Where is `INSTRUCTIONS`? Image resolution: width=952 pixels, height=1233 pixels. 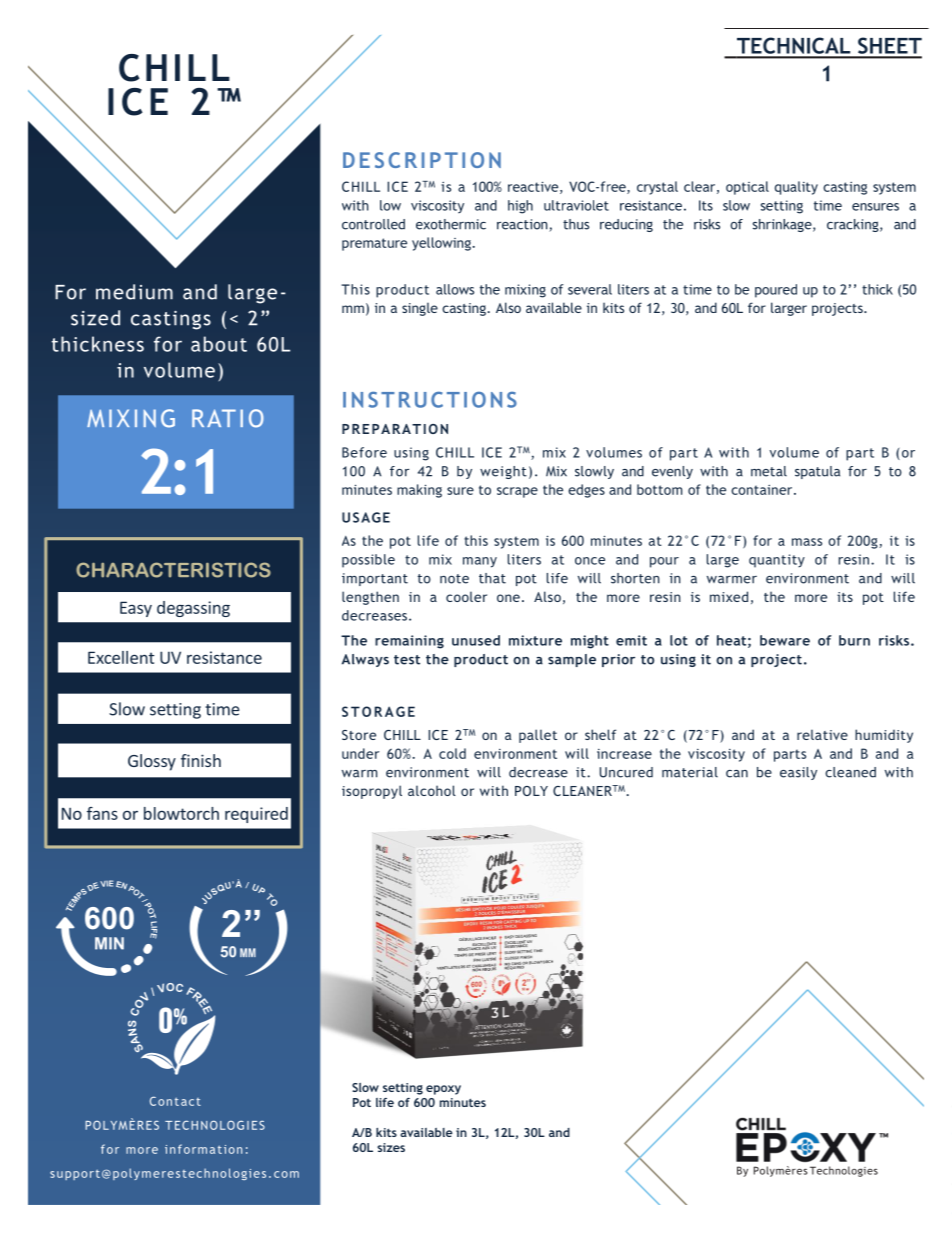
INSTRUCTIONS is located at coordinates (430, 400).
